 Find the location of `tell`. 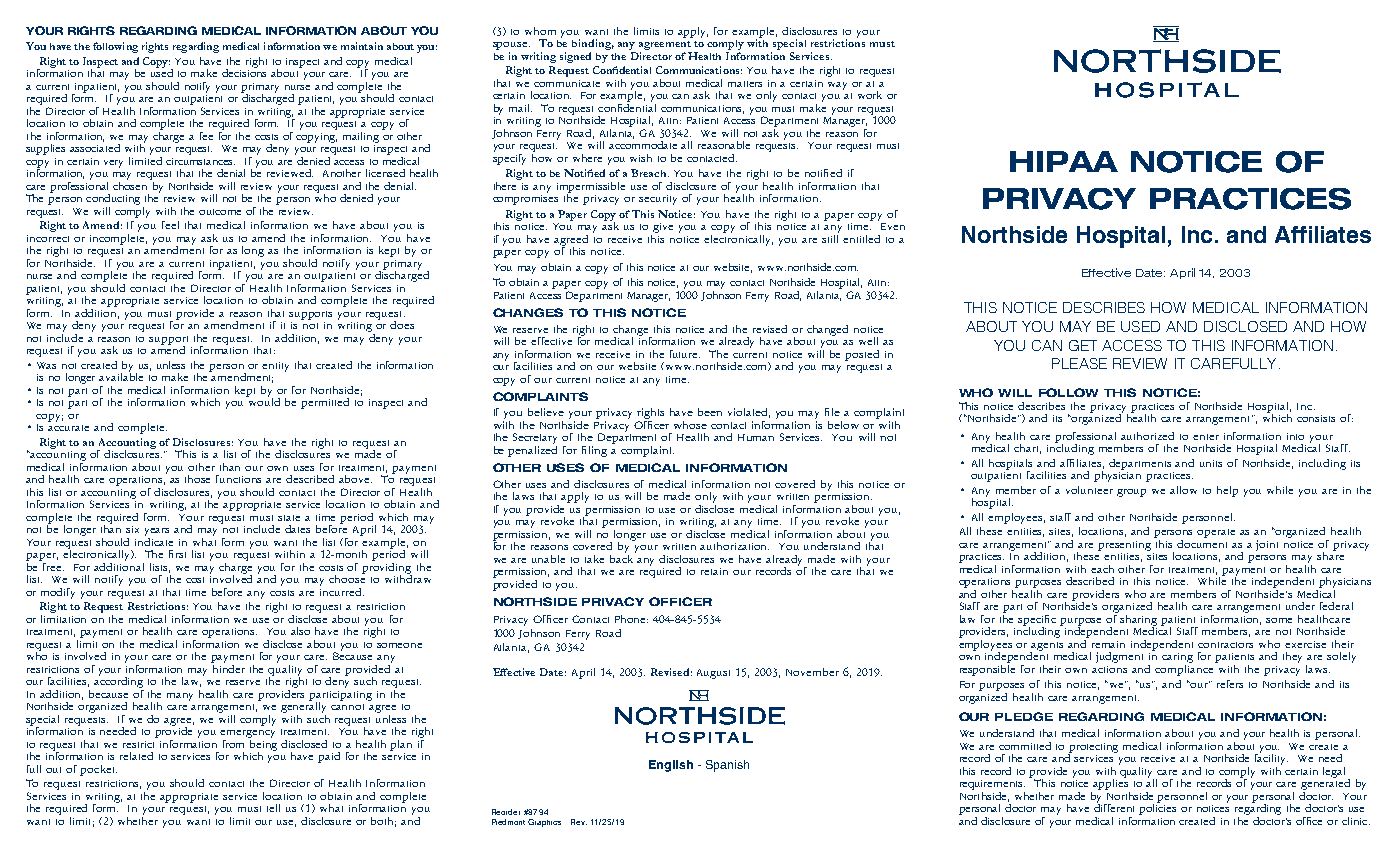

tell is located at coordinates (273, 808).
